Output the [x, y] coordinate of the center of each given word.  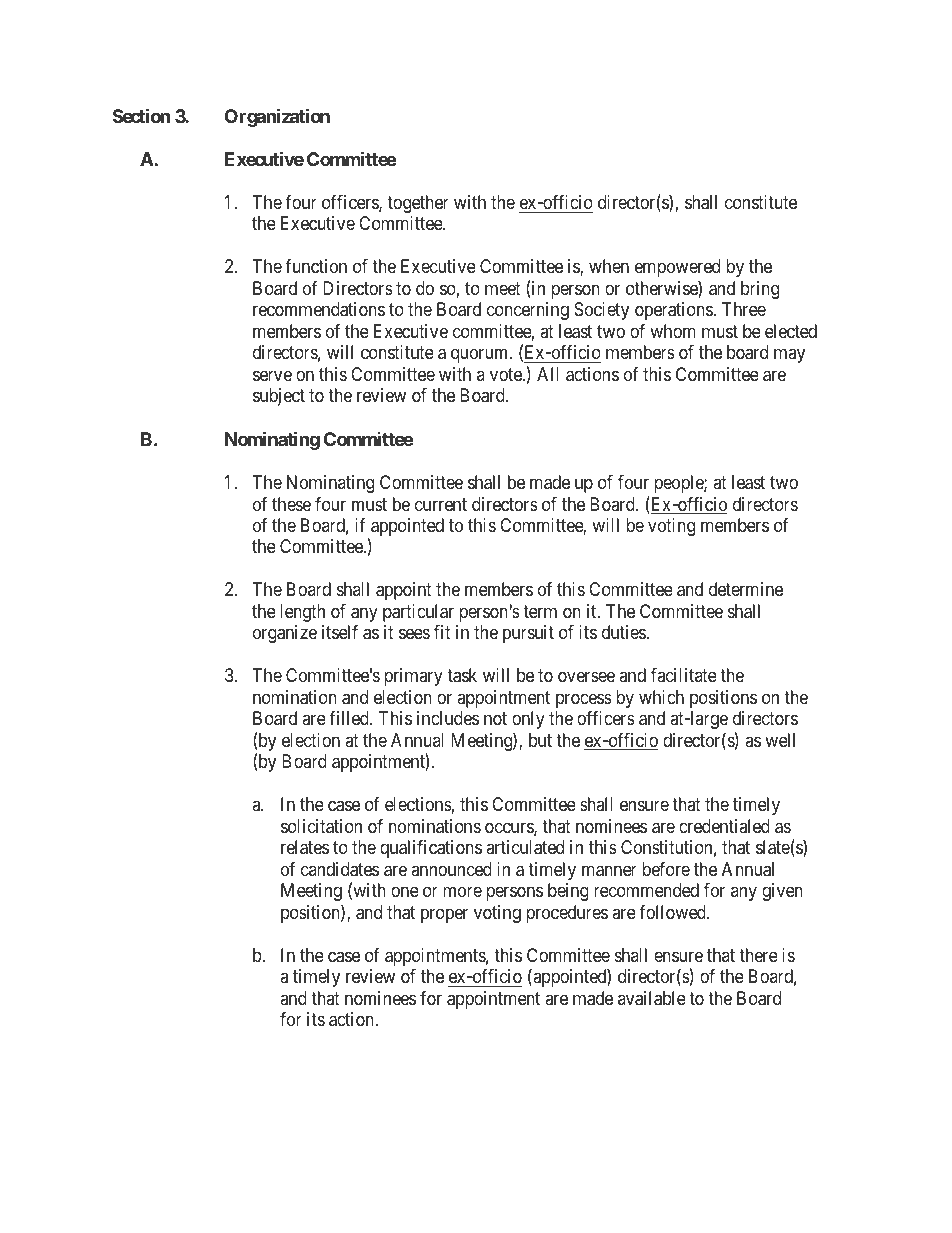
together [418, 204]
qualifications [431, 849]
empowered [677, 268]
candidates [340, 869]
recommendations [319, 309]
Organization [277, 117]
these [291, 504]
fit [442, 632]
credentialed [724, 826]
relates [305, 847]
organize [285, 634]
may [789, 356]
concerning [528, 311]
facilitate [684, 675]
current [441, 504]
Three [744, 309]
